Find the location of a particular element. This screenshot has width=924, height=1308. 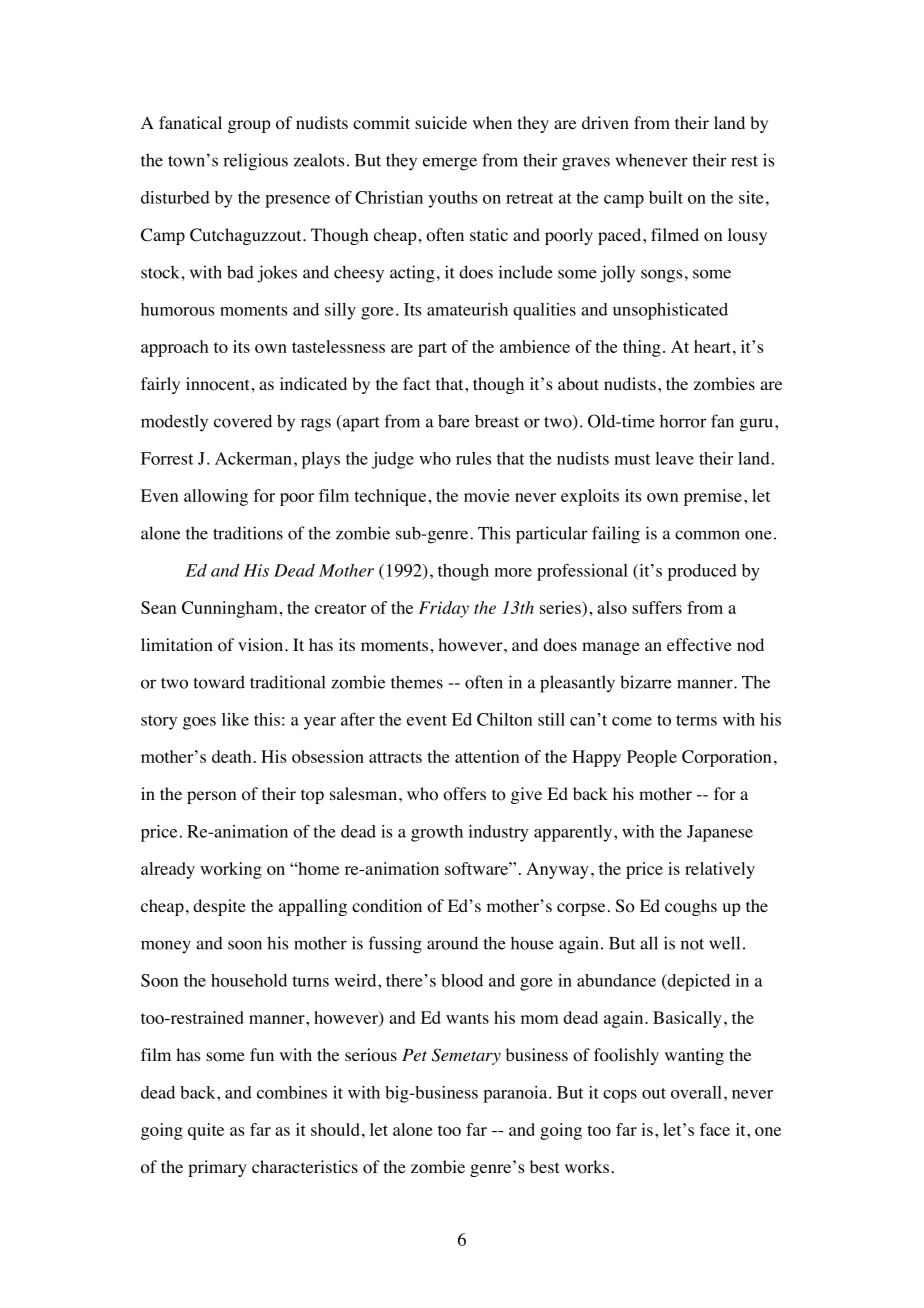

quite is located at coordinates (206, 1131).
